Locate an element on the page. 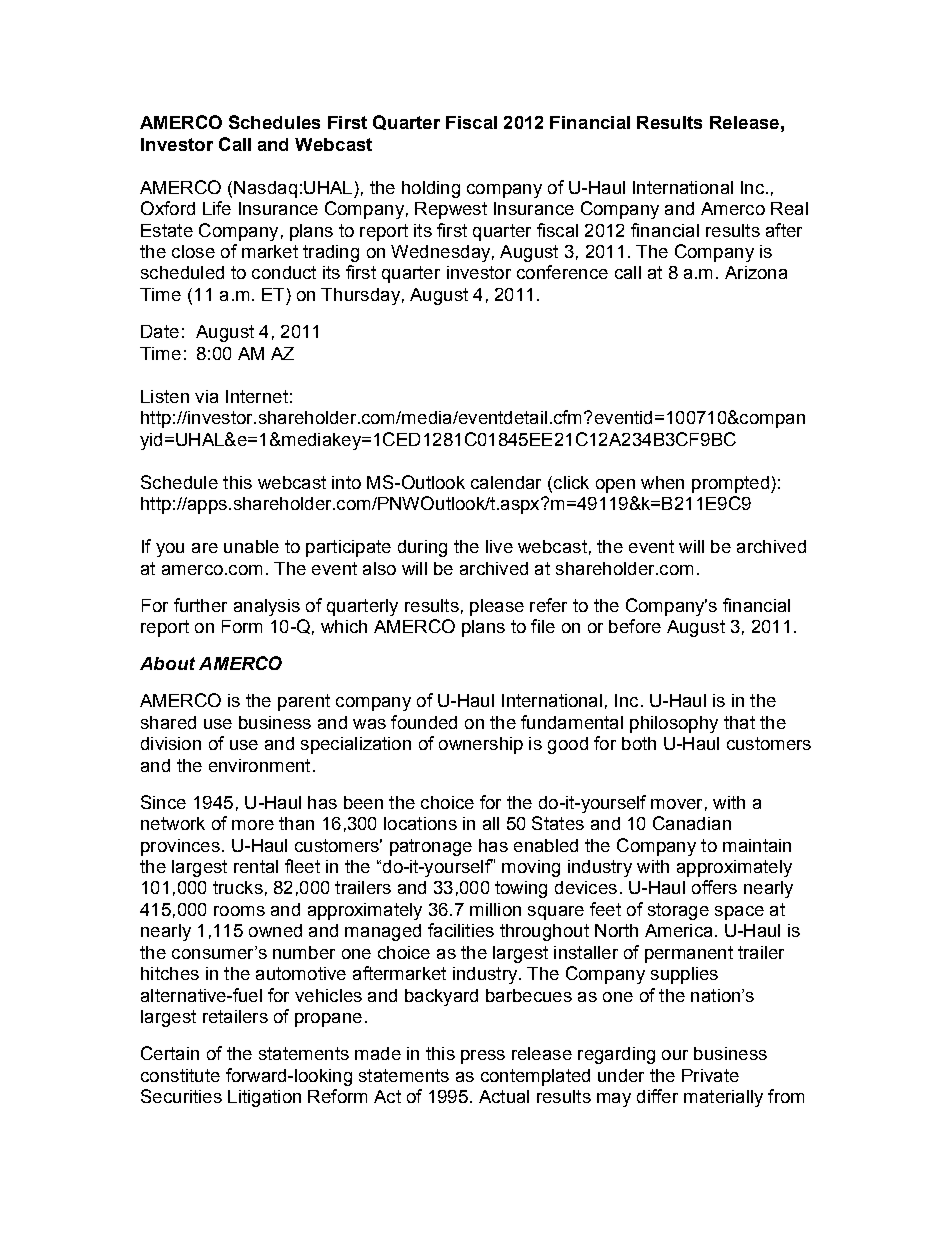 The height and width of the image is (1233, 952). prompted is located at coordinates (730, 484).
